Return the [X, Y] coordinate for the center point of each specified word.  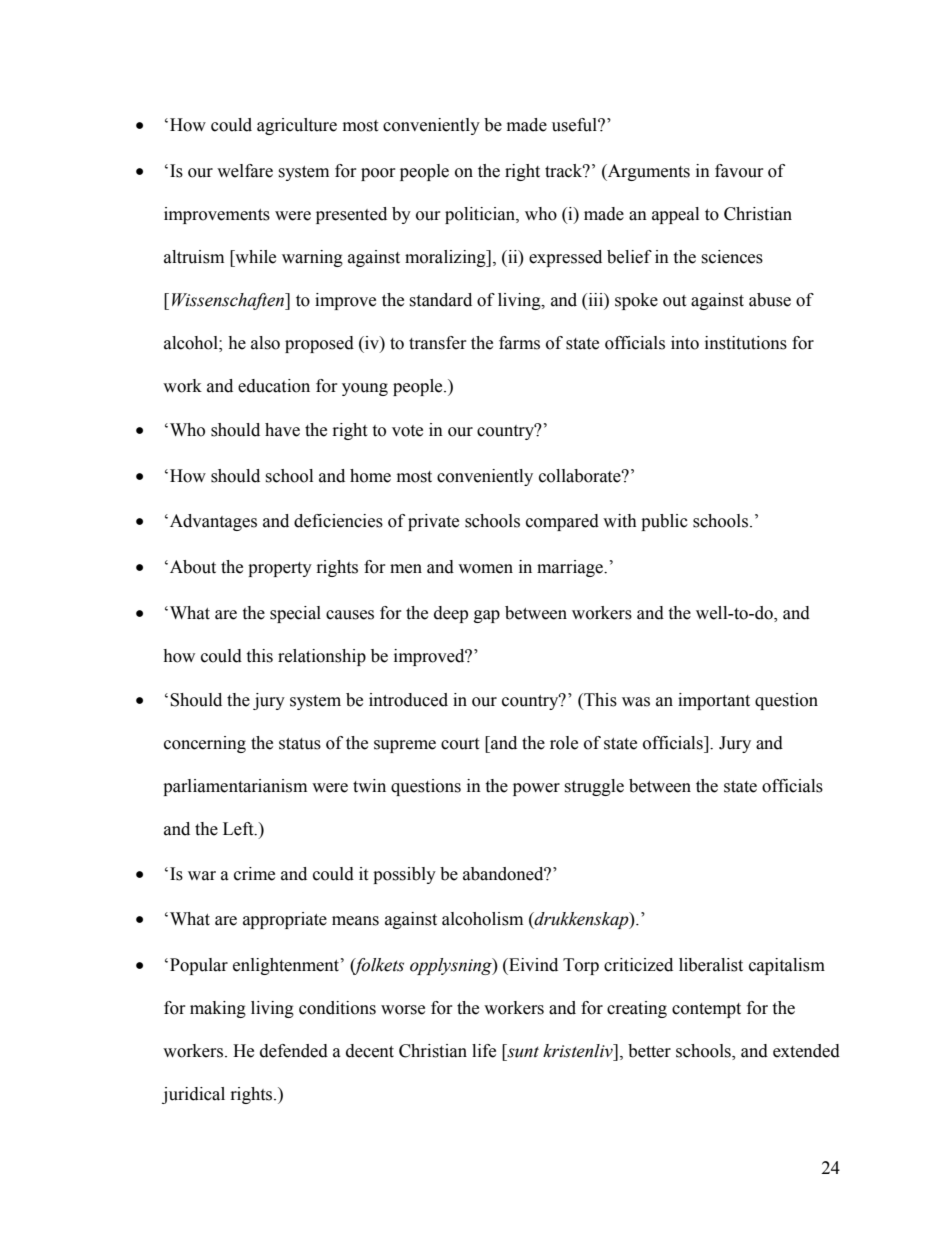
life [484, 1051]
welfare [245, 171]
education [274, 386]
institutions [746, 343]
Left [239, 829]
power [536, 789]
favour [739, 171]
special [295, 614]
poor [378, 174]
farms [519, 343]
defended [294, 1051]
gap [487, 616]
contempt [706, 1010]
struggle [594, 787]
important [714, 701]
